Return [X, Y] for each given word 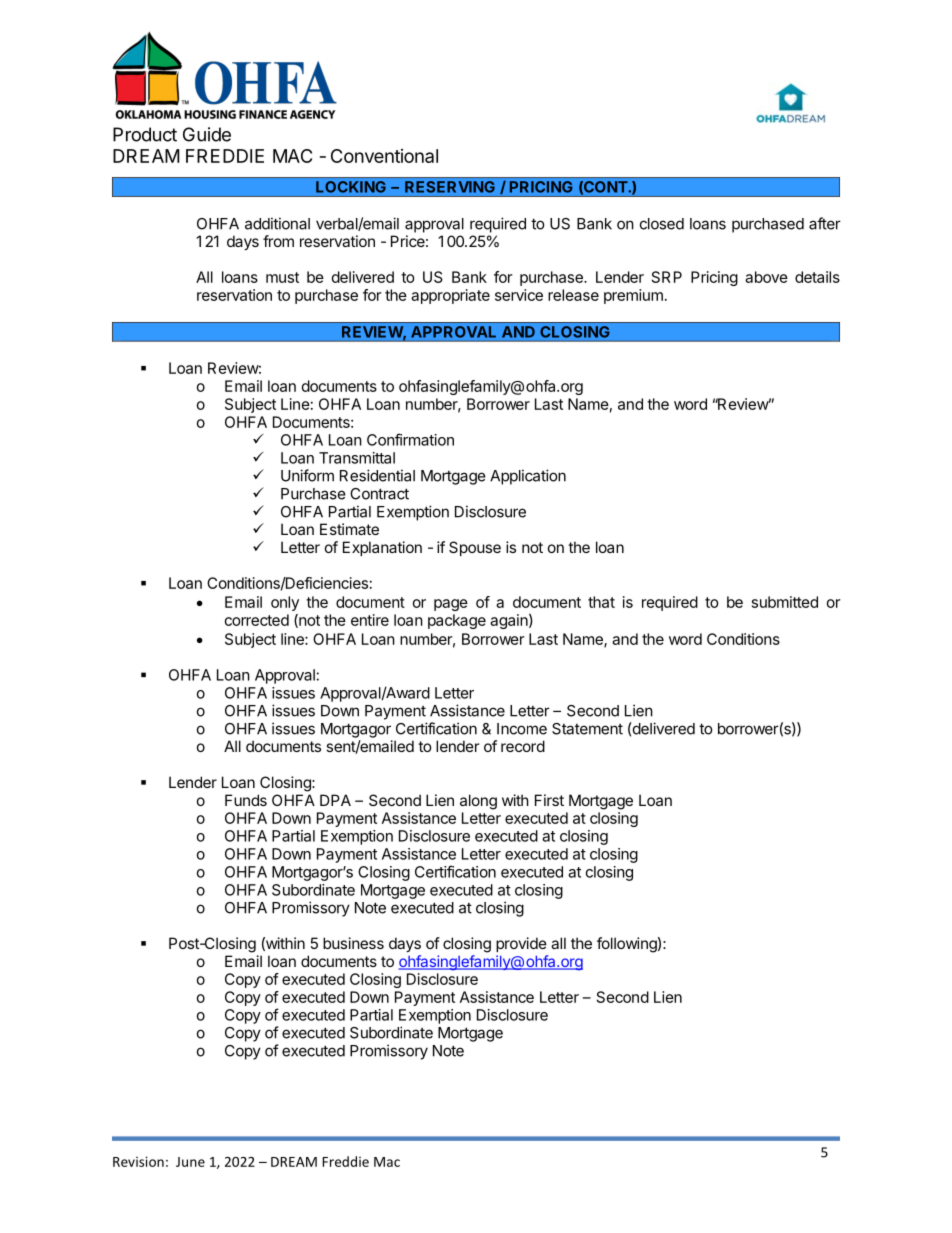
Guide [207, 134]
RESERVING [450, 187]
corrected [257, 620]
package [457, 621]
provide [521, 944]
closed [662, 224]
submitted [785, 602]
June [190, 1162]
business [353, 943]
